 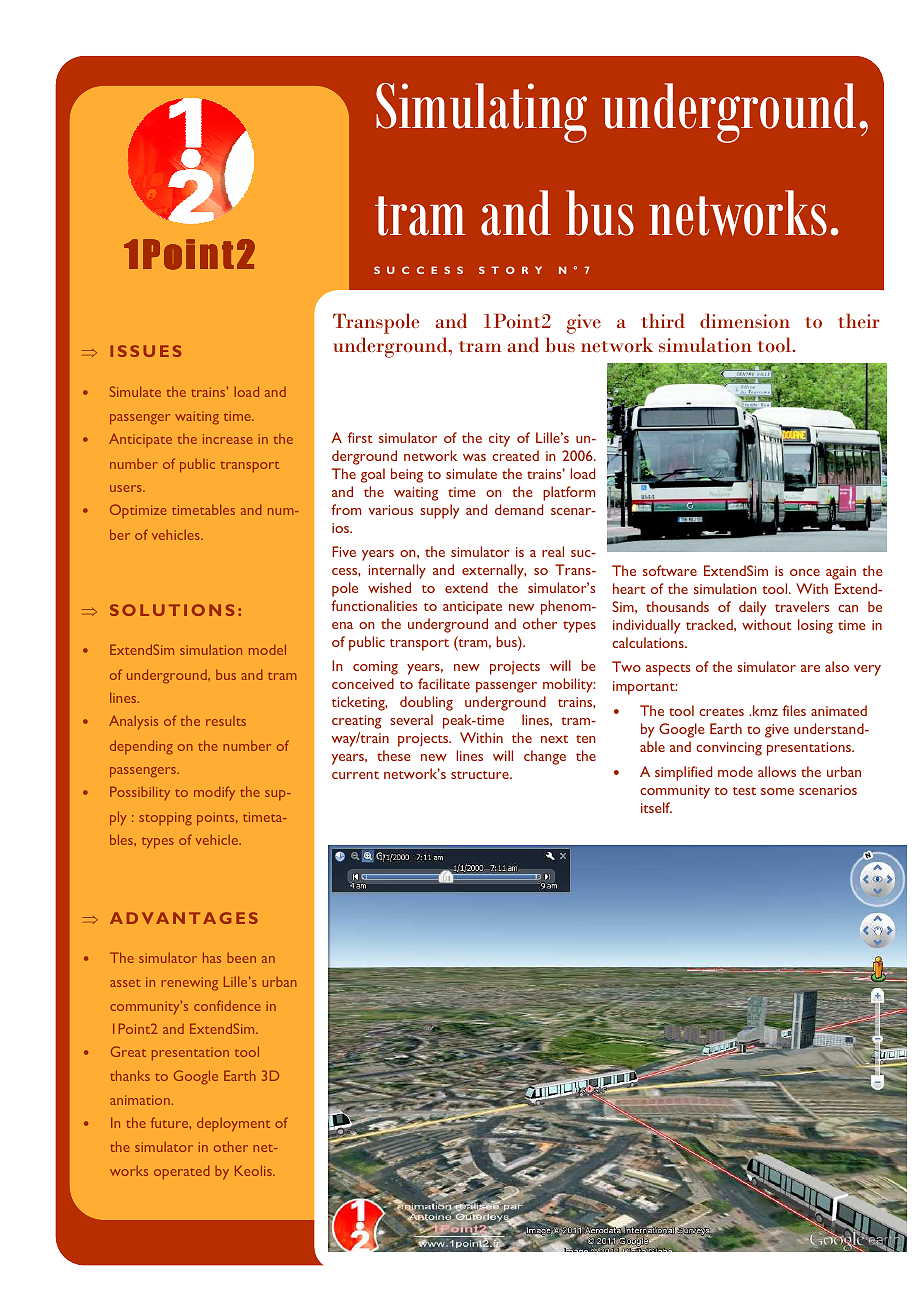 I want to click on demand, so click(x=519, y=509).
